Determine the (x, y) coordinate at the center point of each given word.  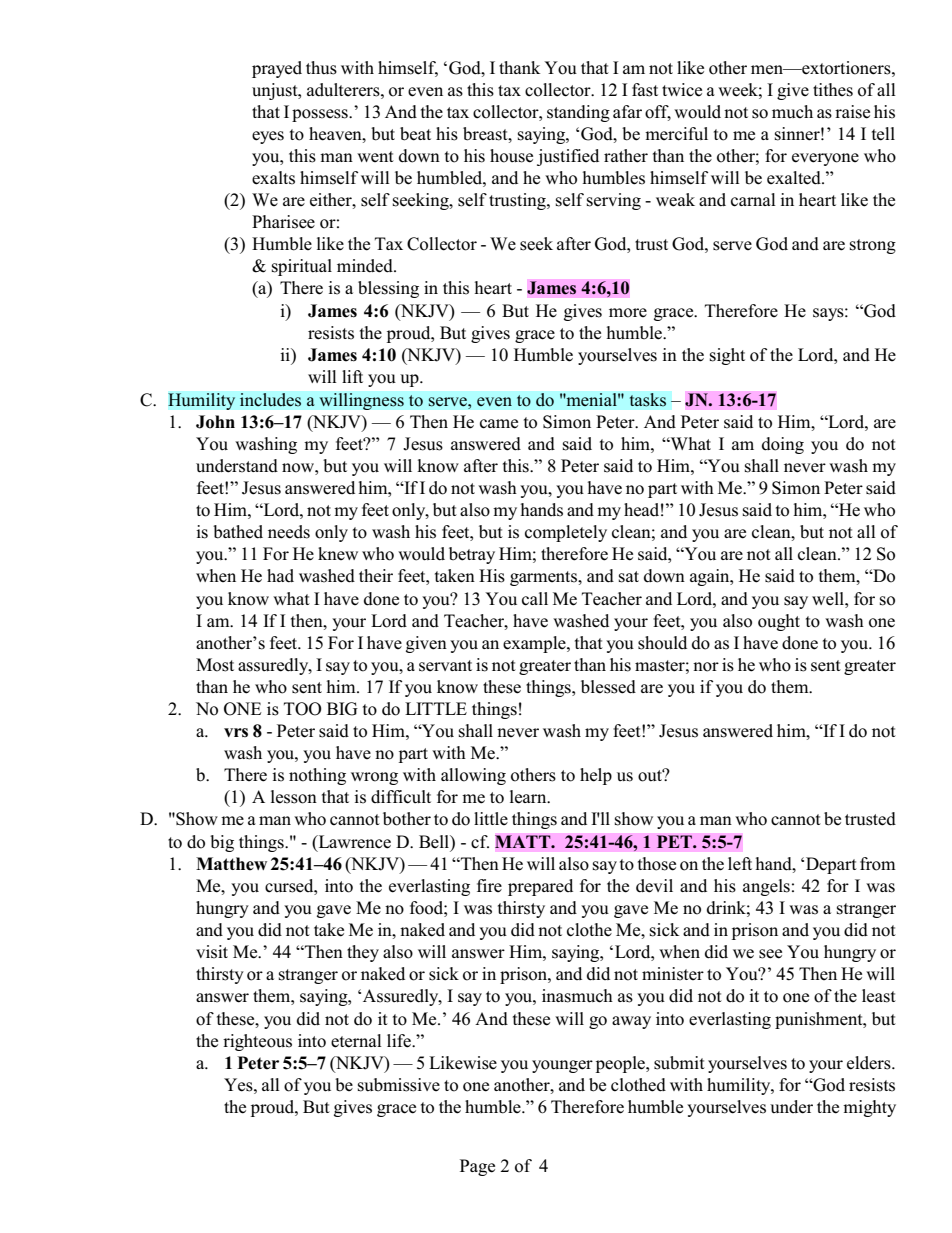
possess (321, 115)
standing (578, 113)
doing (783, 445)
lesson (294, 797)
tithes (833, 90)
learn (529, 797)
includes (270, 400)
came (499, 424)
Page (477, 1167)
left (740, 863)
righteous (257, 1042)
